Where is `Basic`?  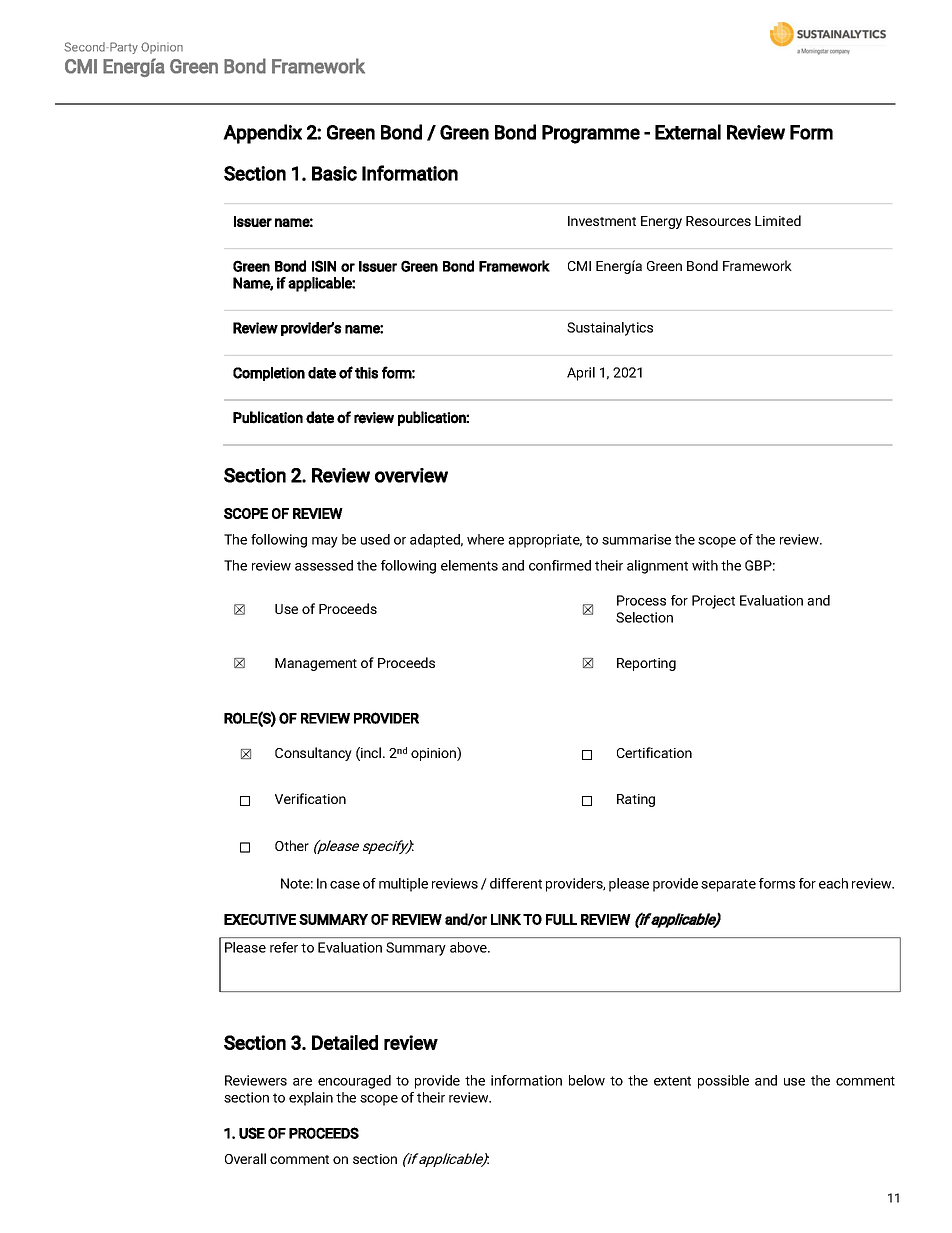 Basic is located at coordinates (334, 173).
